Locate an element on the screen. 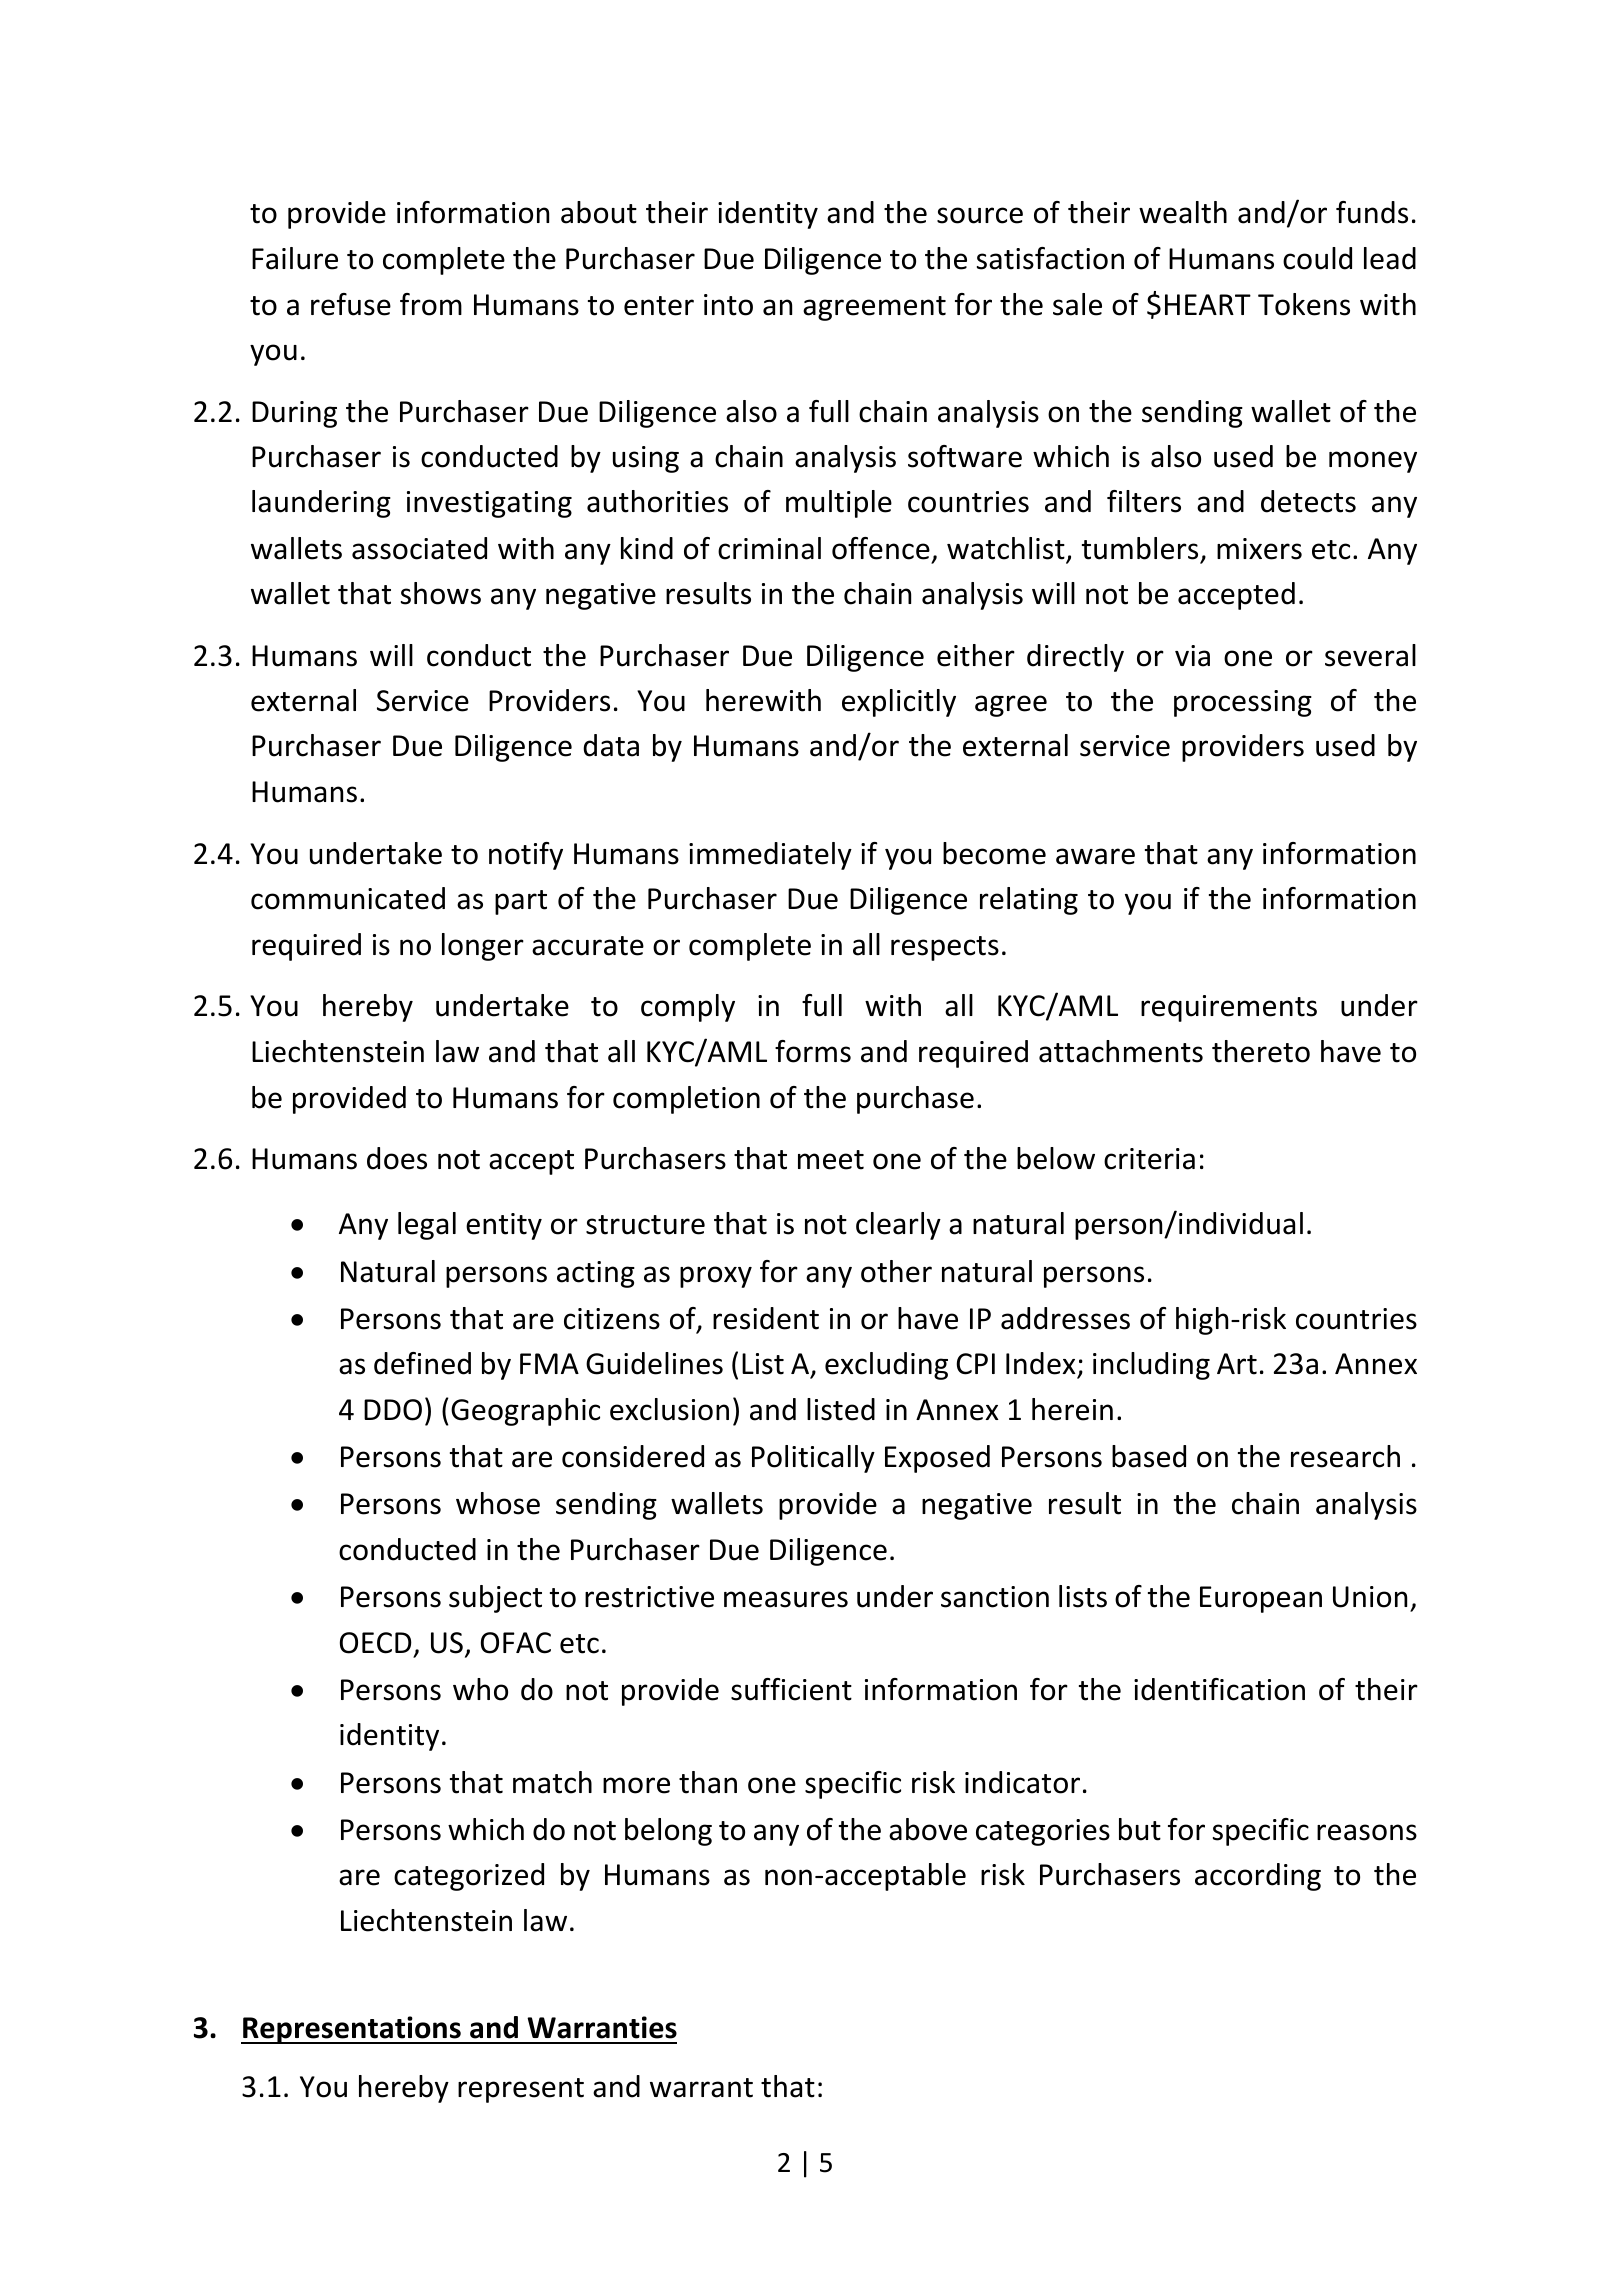  offence is located at coordinates (881, 548).
